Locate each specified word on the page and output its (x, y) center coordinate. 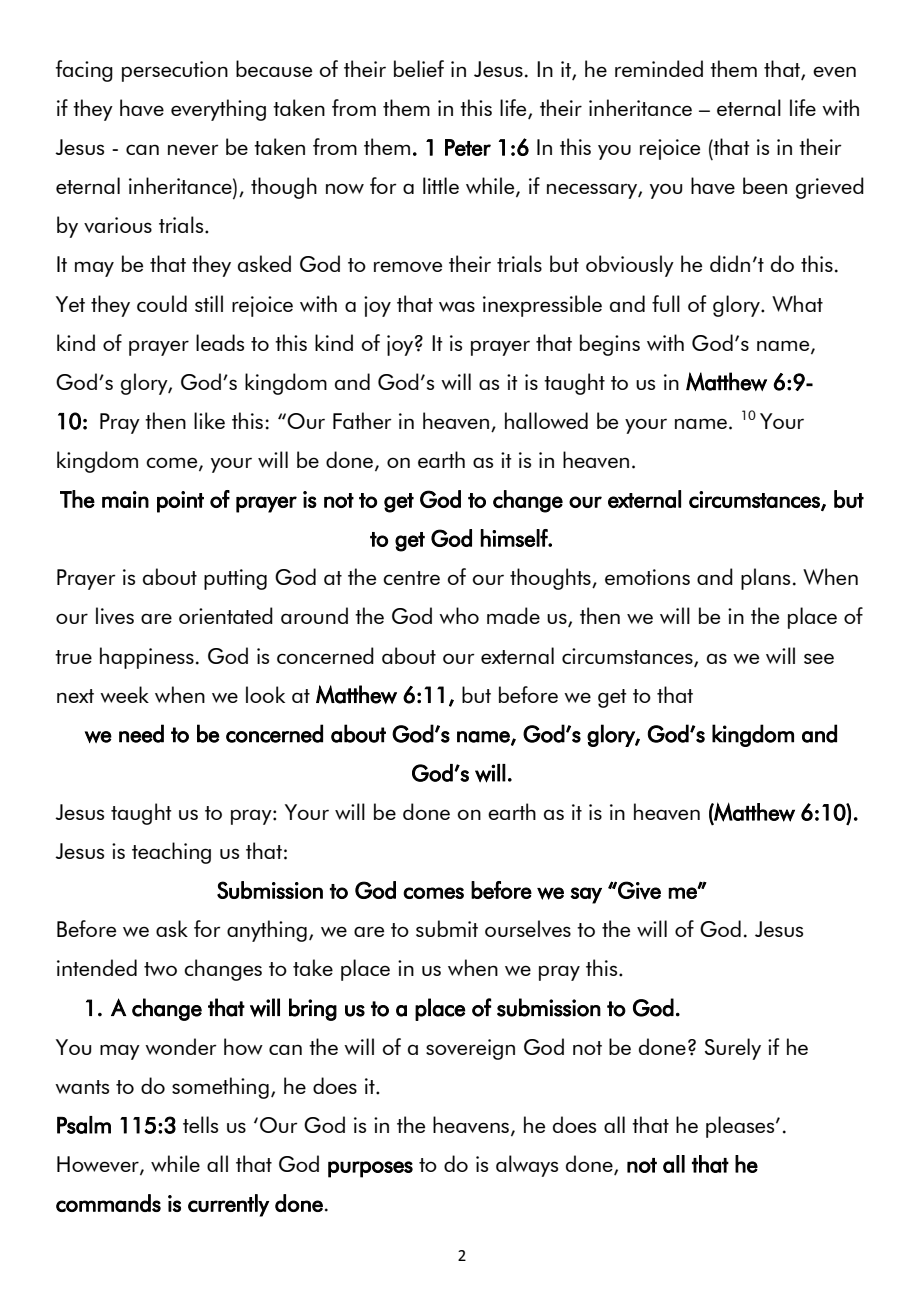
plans (765, 579)
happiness (147, 658)
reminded (659, 68)
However (99, 1165)
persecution (175, 71)
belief (419, 68)
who (459, 615)
